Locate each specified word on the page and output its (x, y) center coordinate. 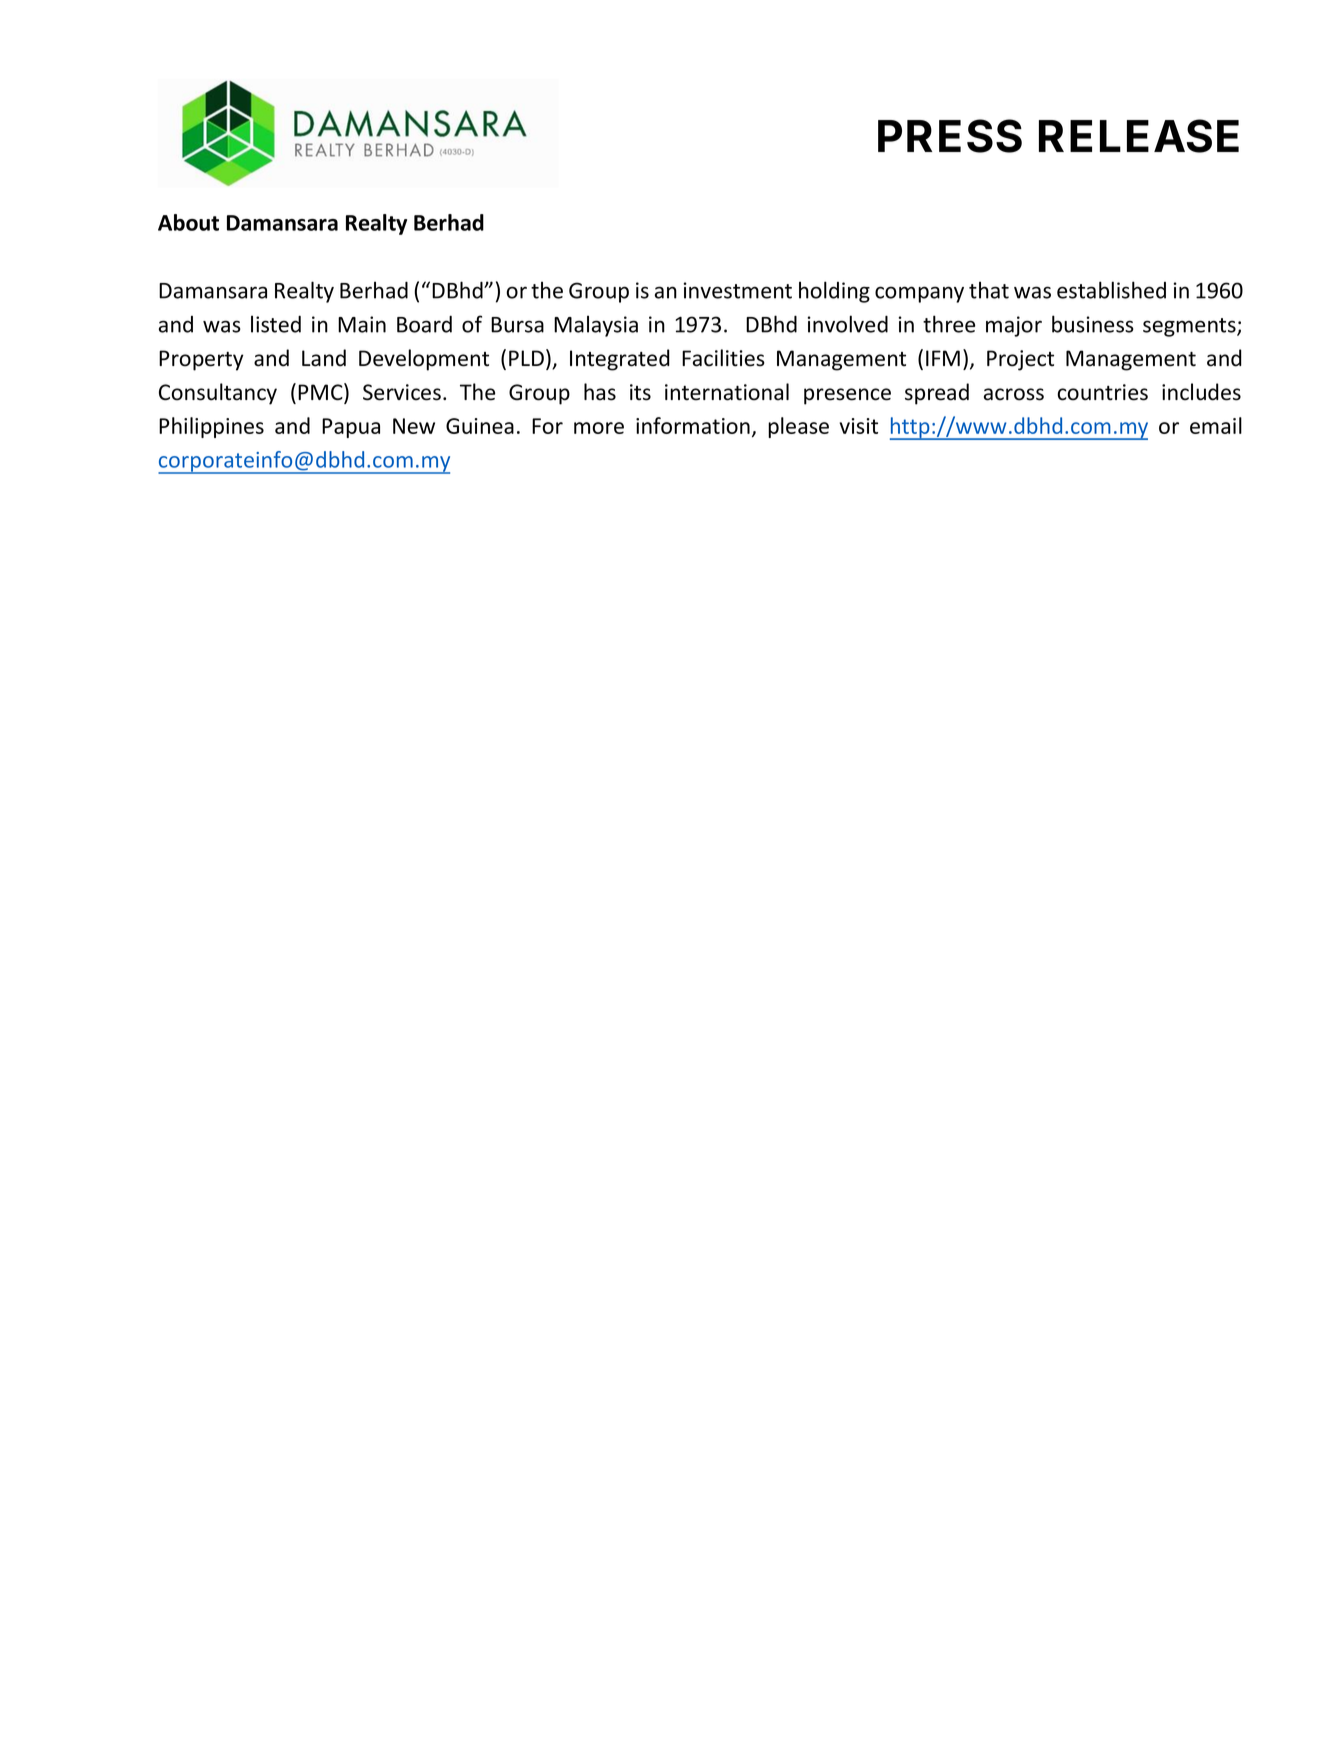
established (1111, 290)
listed (276, 324)
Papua (351, 428)
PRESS (950, 136)
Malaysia (596, 326)
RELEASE (1139, 136)
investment (738, 290)
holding (834, 292)
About (188, 222)
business (1093, 324)
